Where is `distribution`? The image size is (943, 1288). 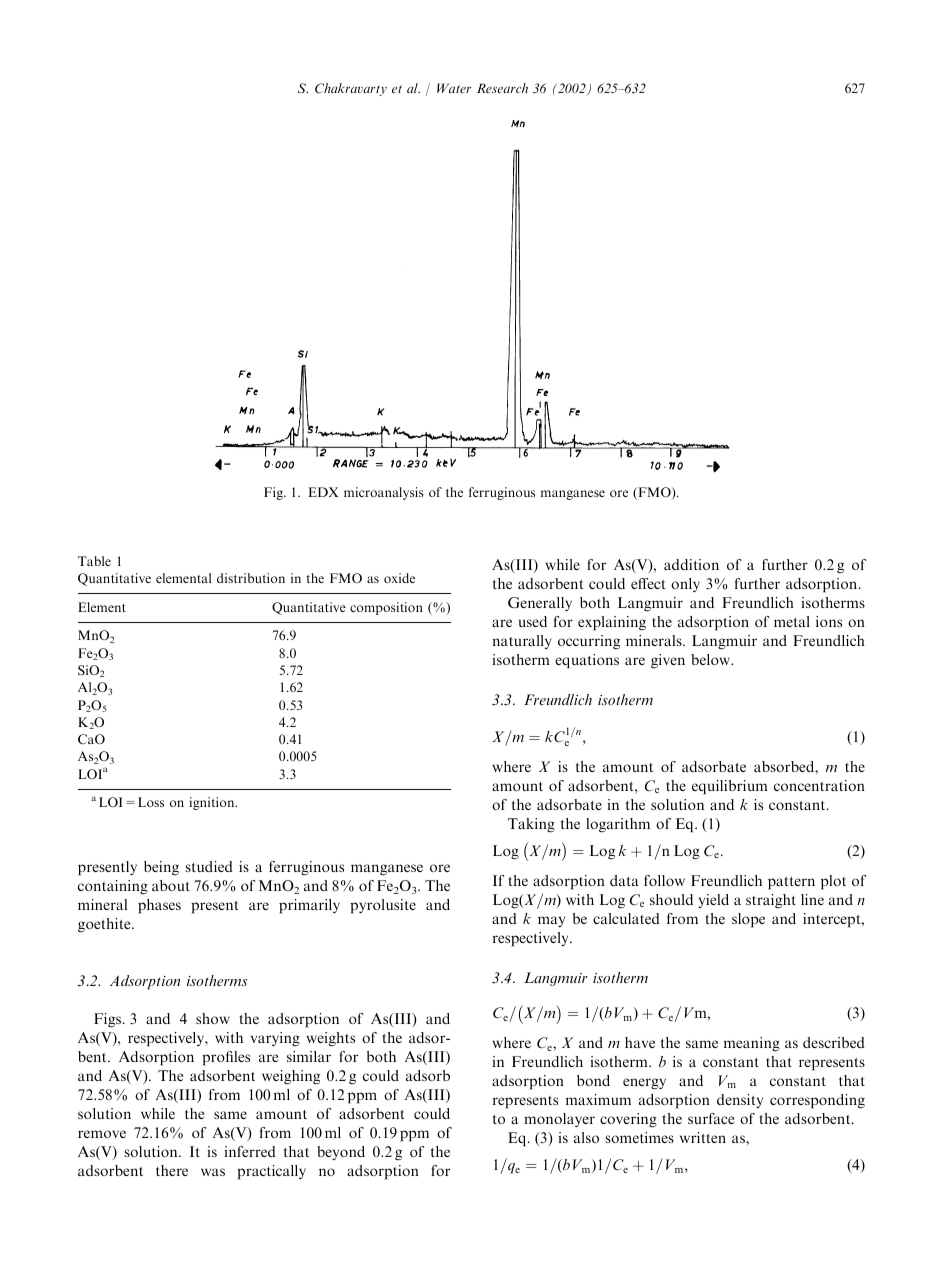 distribution is located at coordinates (251, 578).
